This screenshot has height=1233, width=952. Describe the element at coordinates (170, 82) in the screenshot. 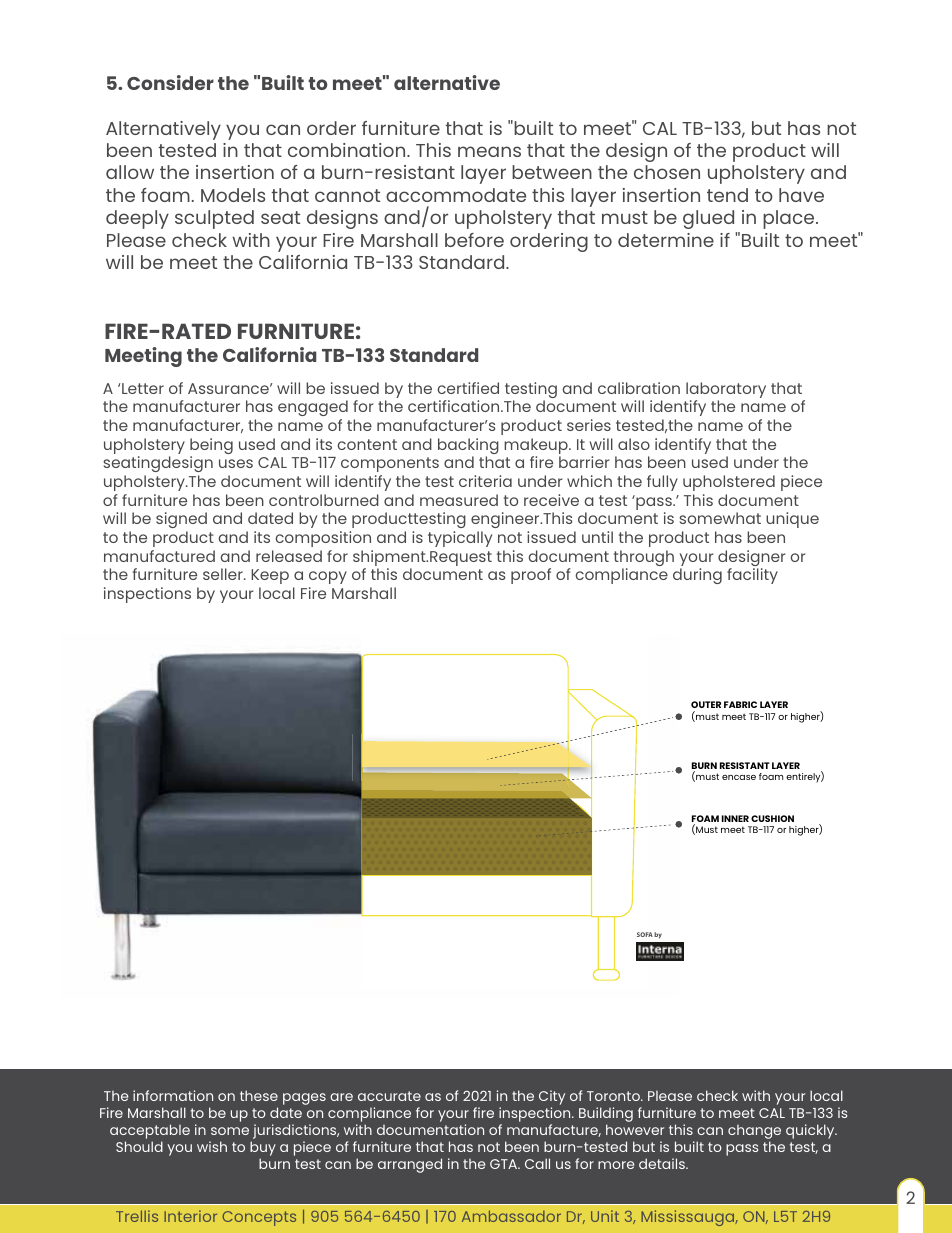

I see `Consider` at that location.
